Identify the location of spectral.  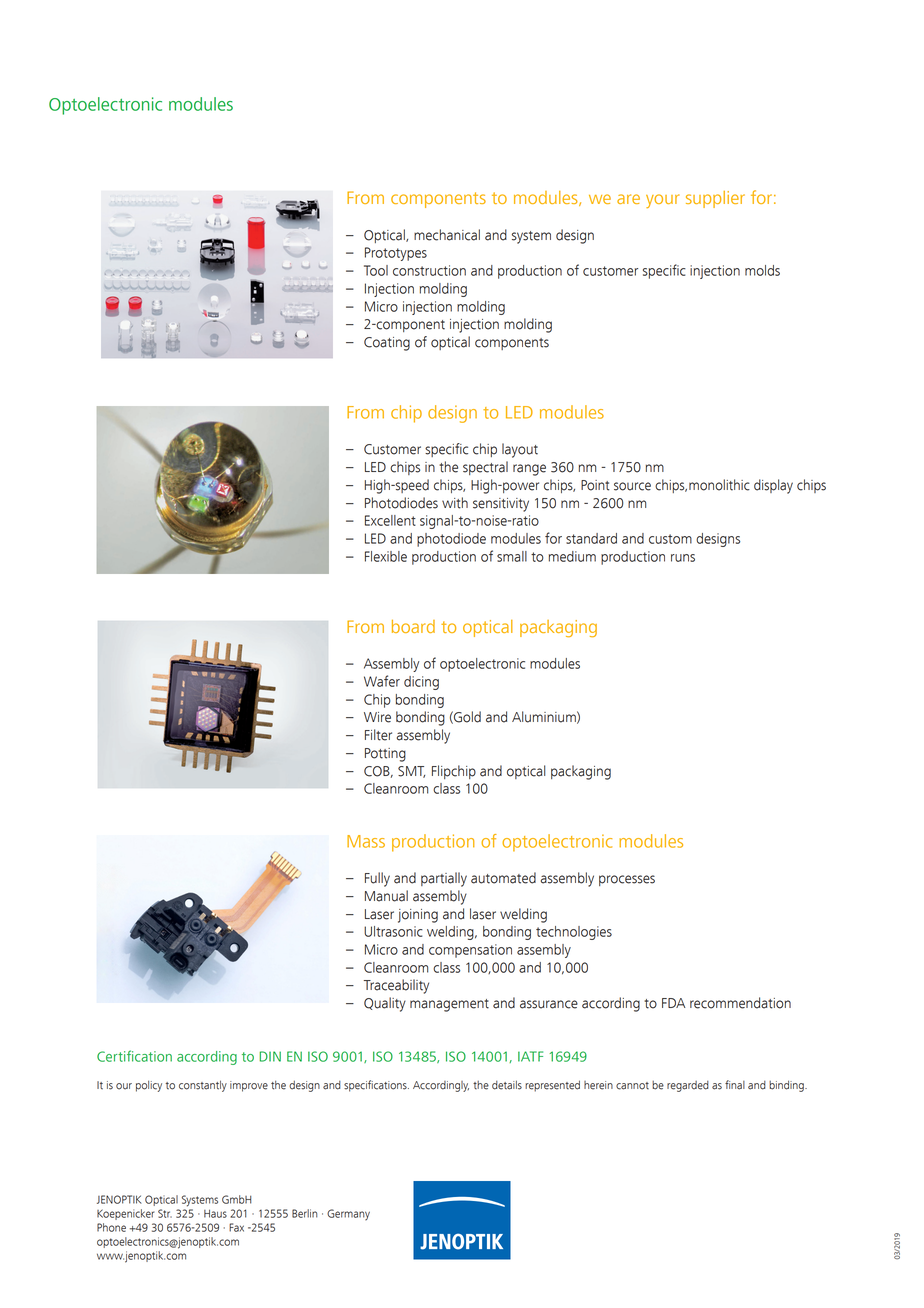
(485, 468).
